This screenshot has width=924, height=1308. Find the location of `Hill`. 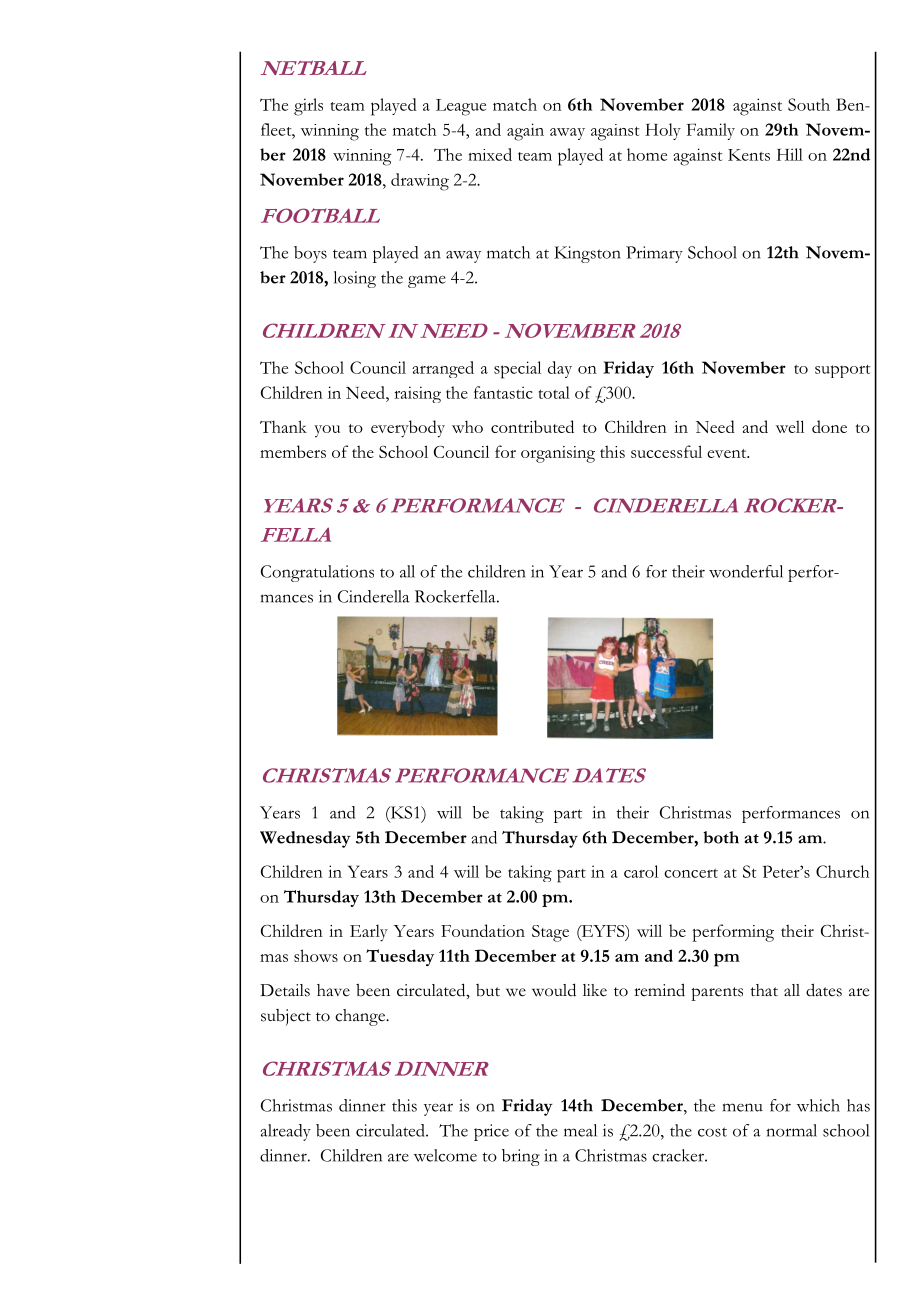

Hill is located at coordinates (790, 154).
